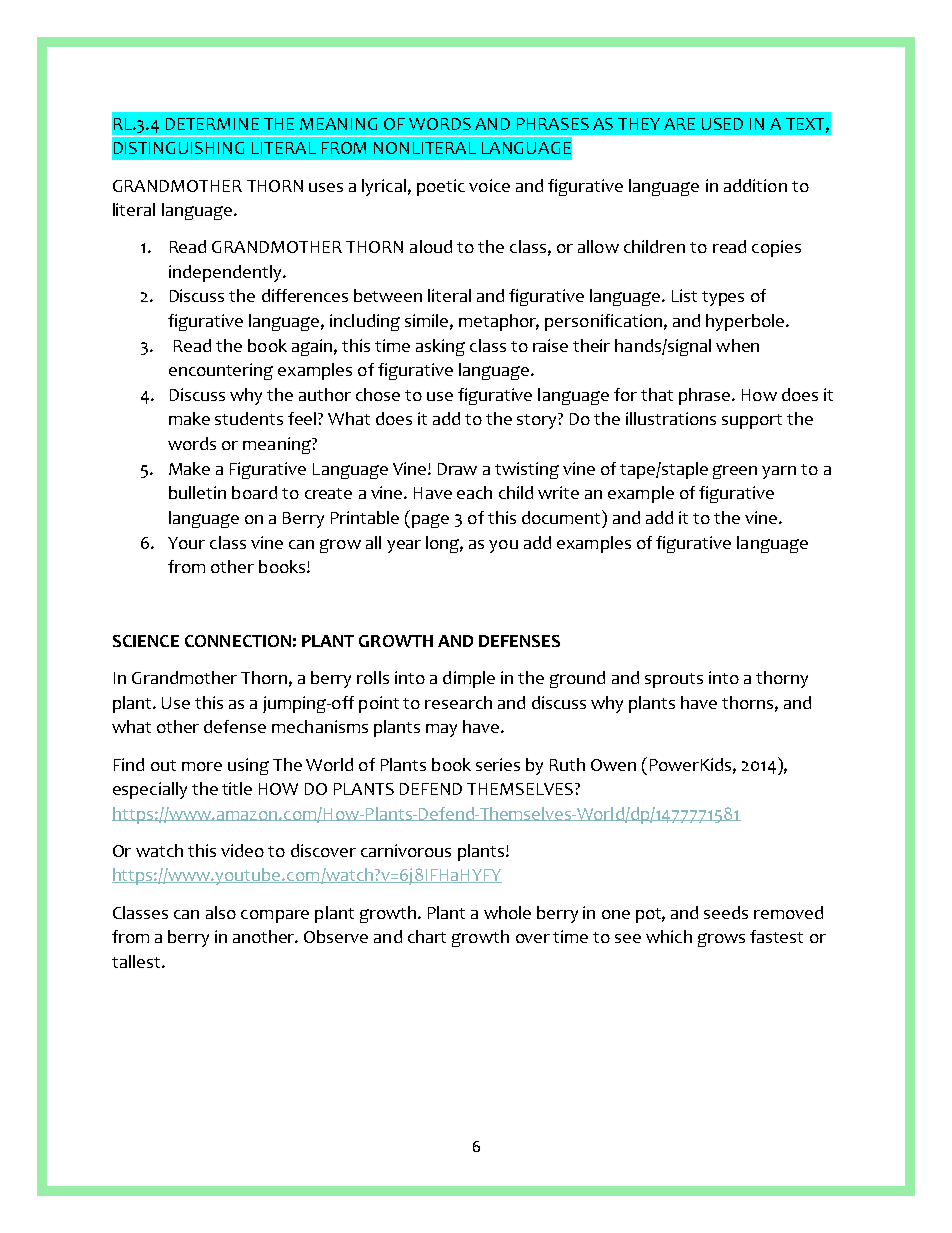  What do you see at coordinates (186, 543) in the document?
I see `Your` at bounding box center [186, 543].
